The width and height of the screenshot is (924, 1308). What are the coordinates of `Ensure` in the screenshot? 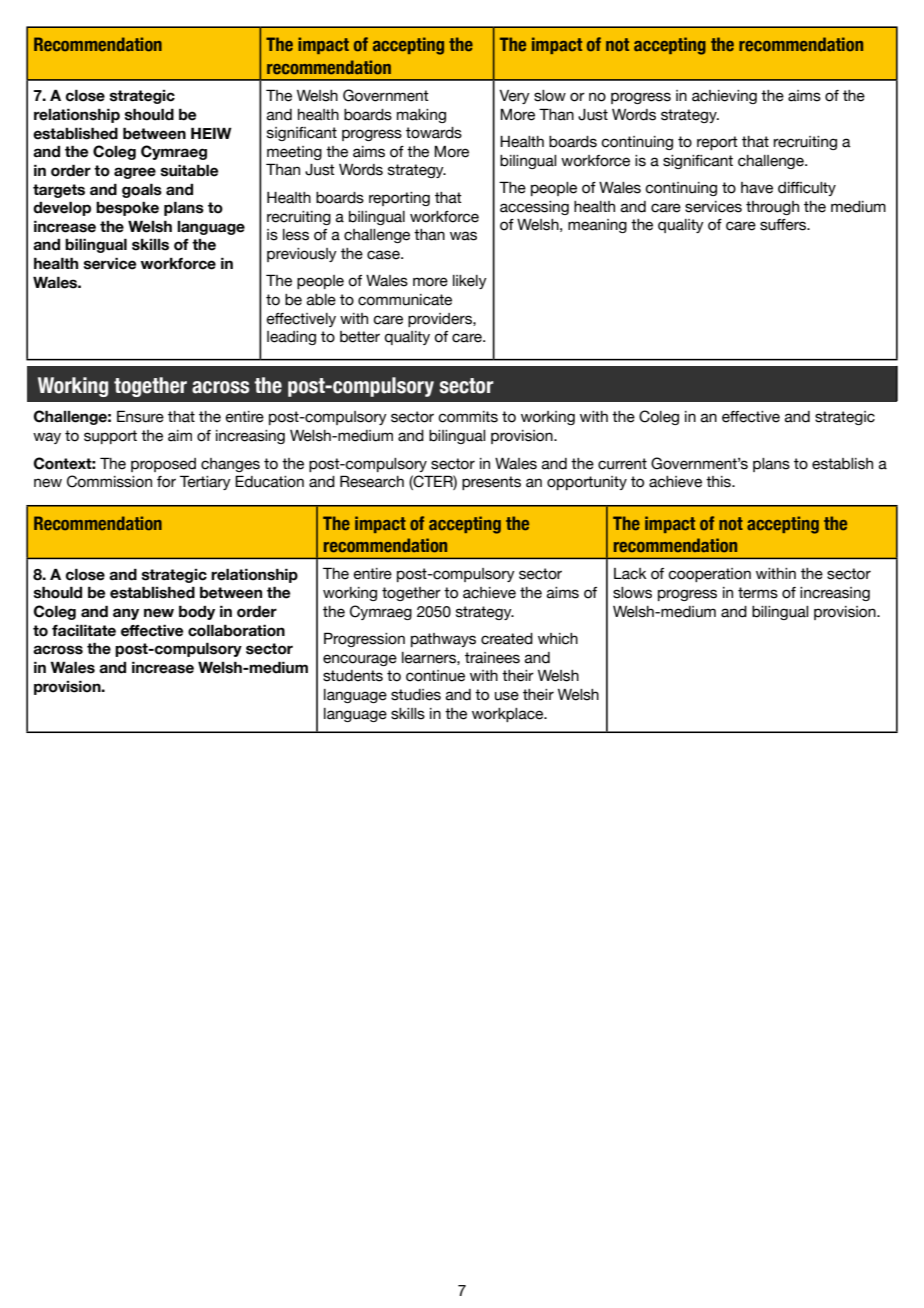 It's located at (140, 416).
